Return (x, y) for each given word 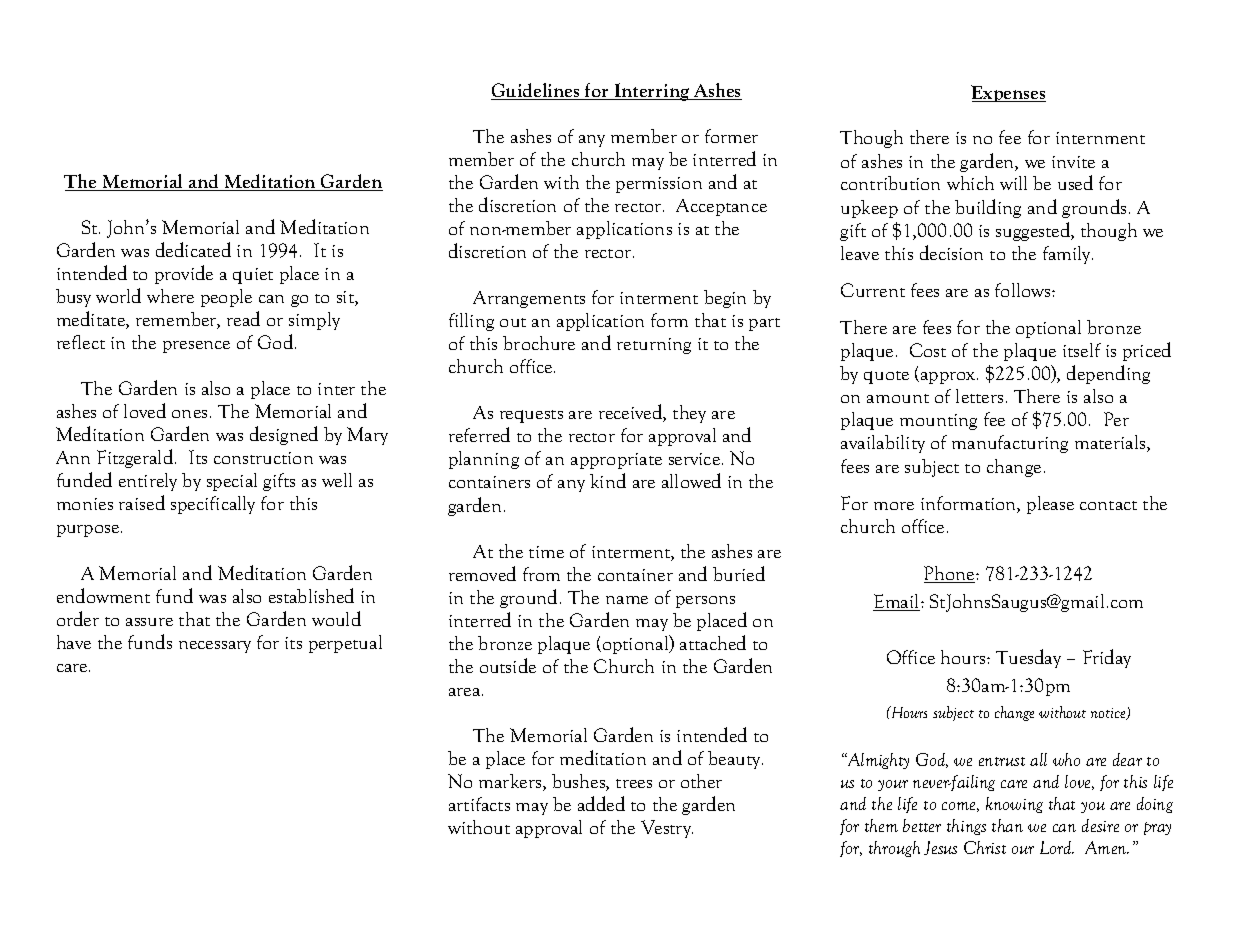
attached (713, 642)
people (226, 298)
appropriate (616, 461)
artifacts (479, 804)
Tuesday (1028, 658)
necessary (215, 647)
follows (1024, 290)
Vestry (667, 829)
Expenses (1008, 93)
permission (659, 185)
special (232, 482)
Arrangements (529, 299)
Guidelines (536, 91)
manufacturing (1010, 444)
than (1007, 825)
